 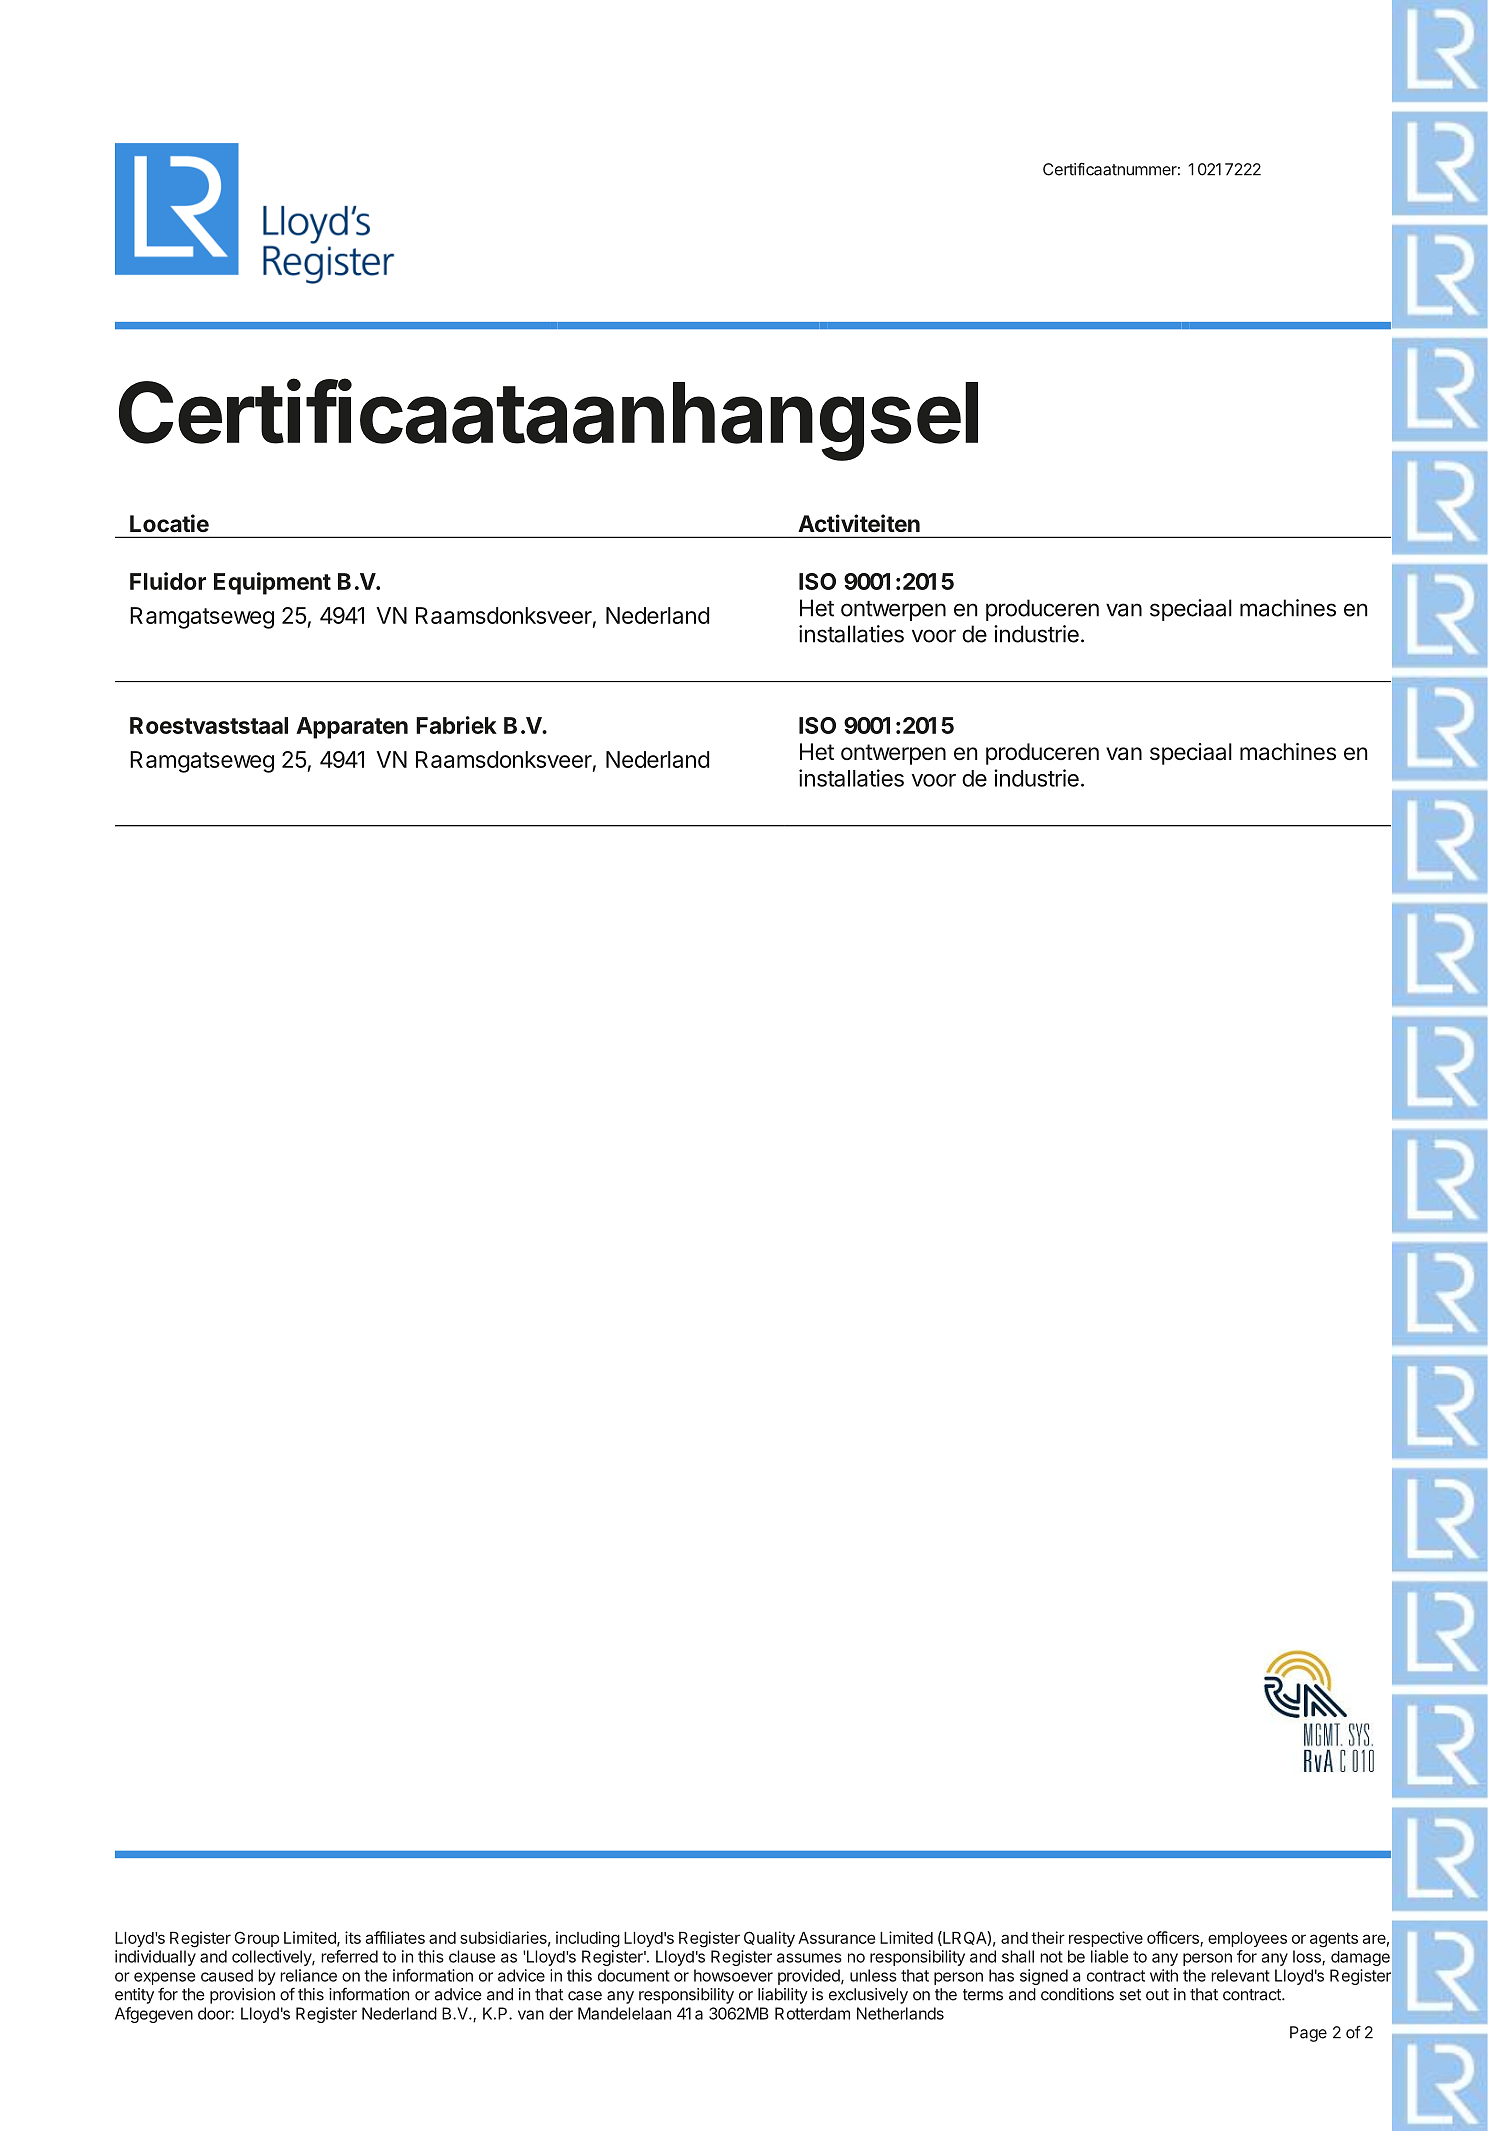 I want to click on Quality, so click(x=769, y=1939).
